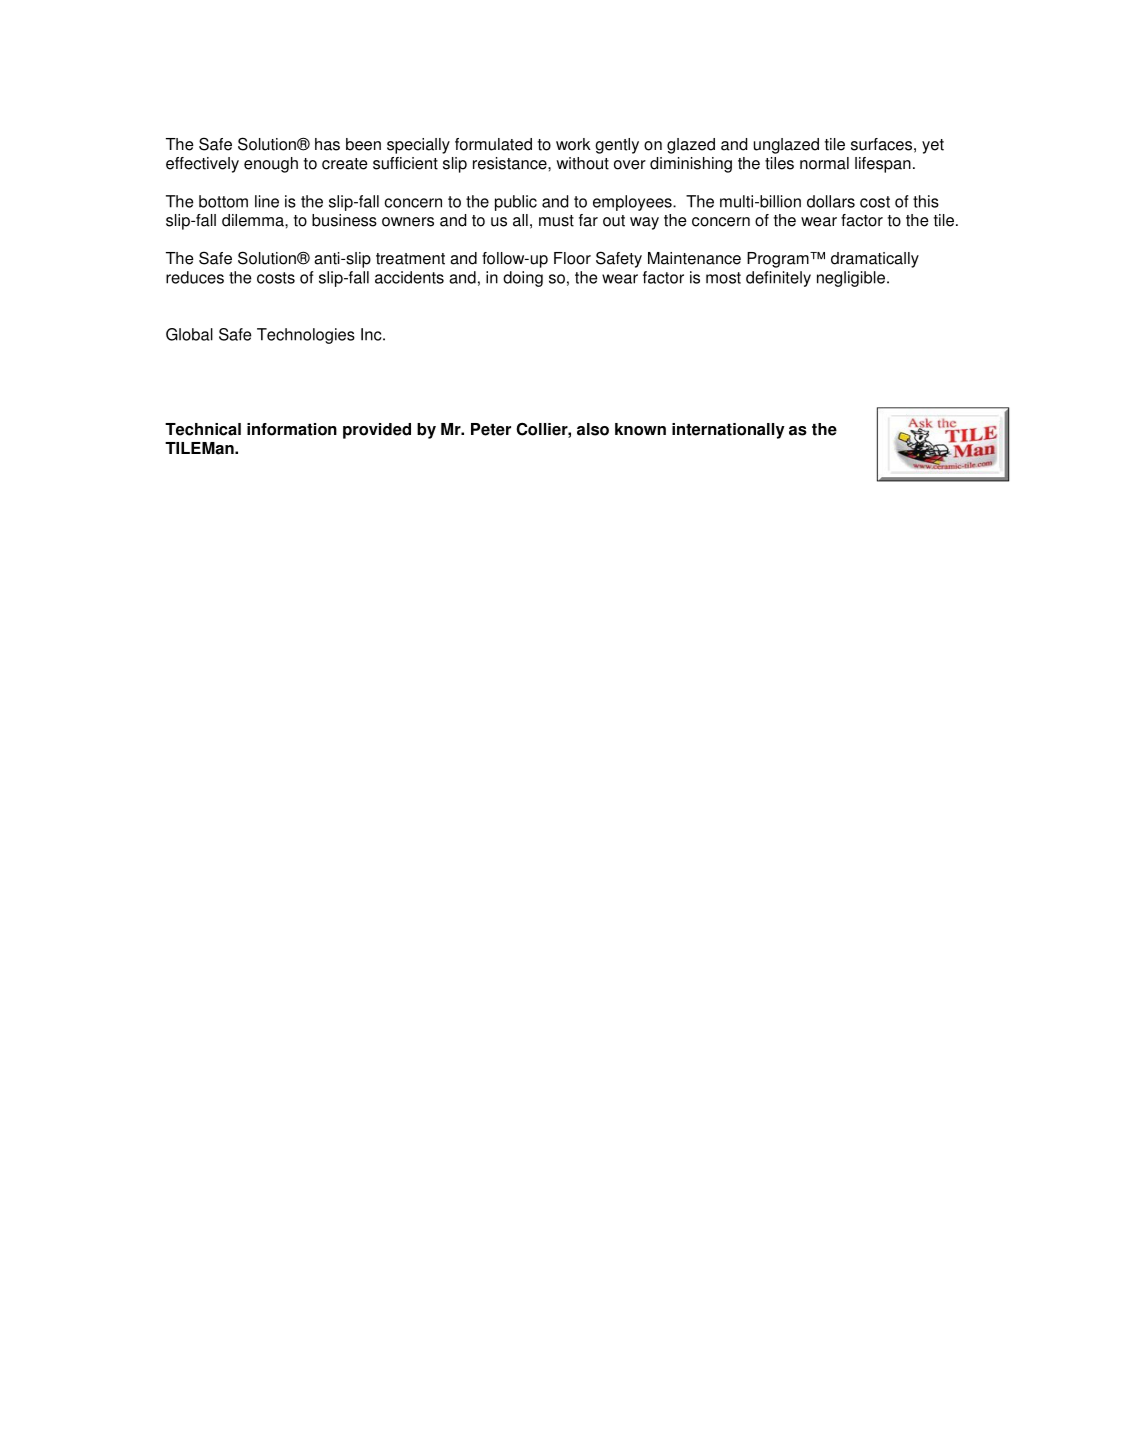 The height and width of the screenshot is (1456, 1125). Describe the element at coordinates (292, 429) in the screenshot. I see `information` at that location.
